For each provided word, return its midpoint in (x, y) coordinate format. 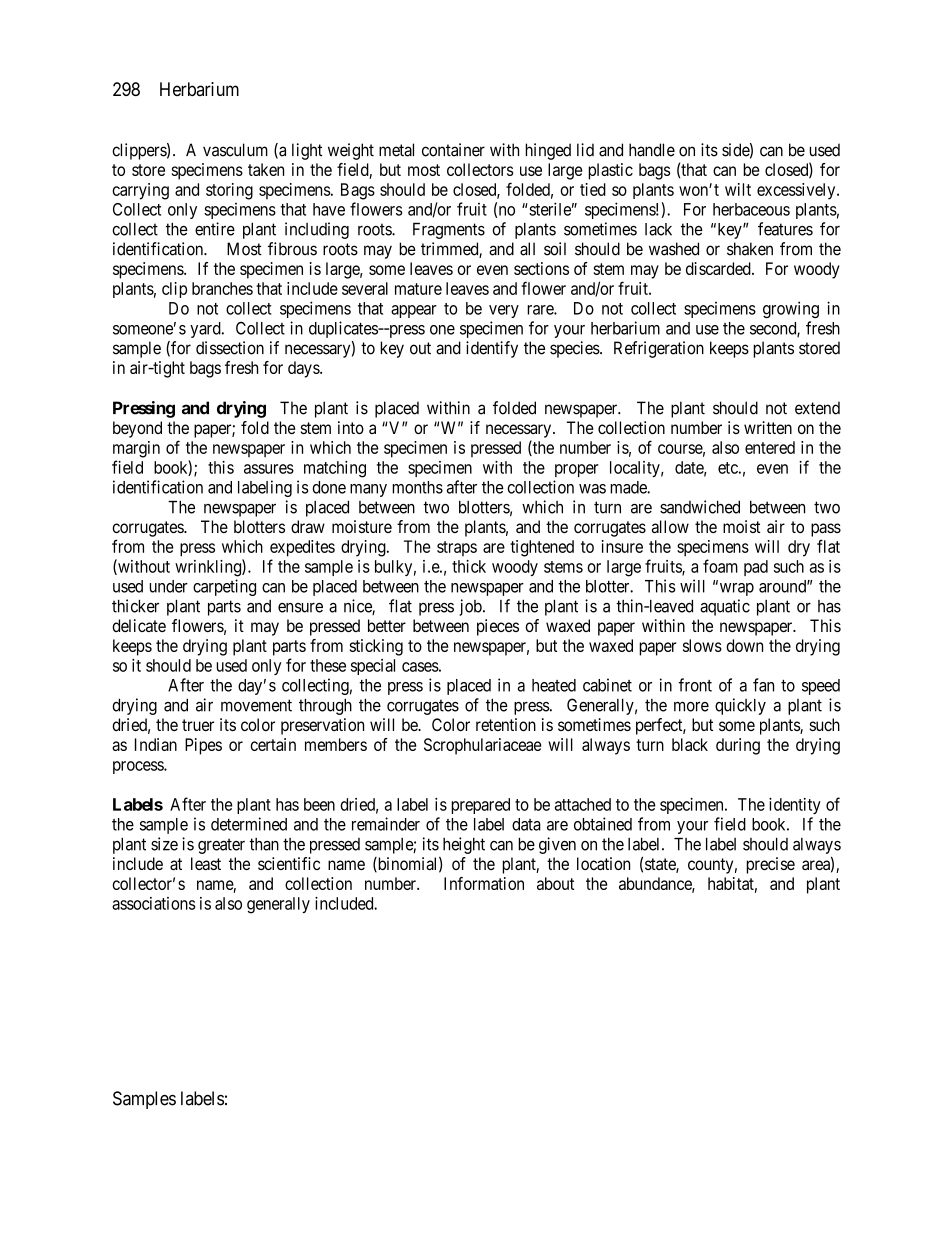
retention (506, 724)
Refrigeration (659, 349)
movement (256, 705)
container (453, 150)
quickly (740, 706)
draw (308, 526)
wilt (738, 189)
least (206, 863)
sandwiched (700, 507)
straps (457, 548)
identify (492, 349)
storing (229, 191)
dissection (230, 348)
